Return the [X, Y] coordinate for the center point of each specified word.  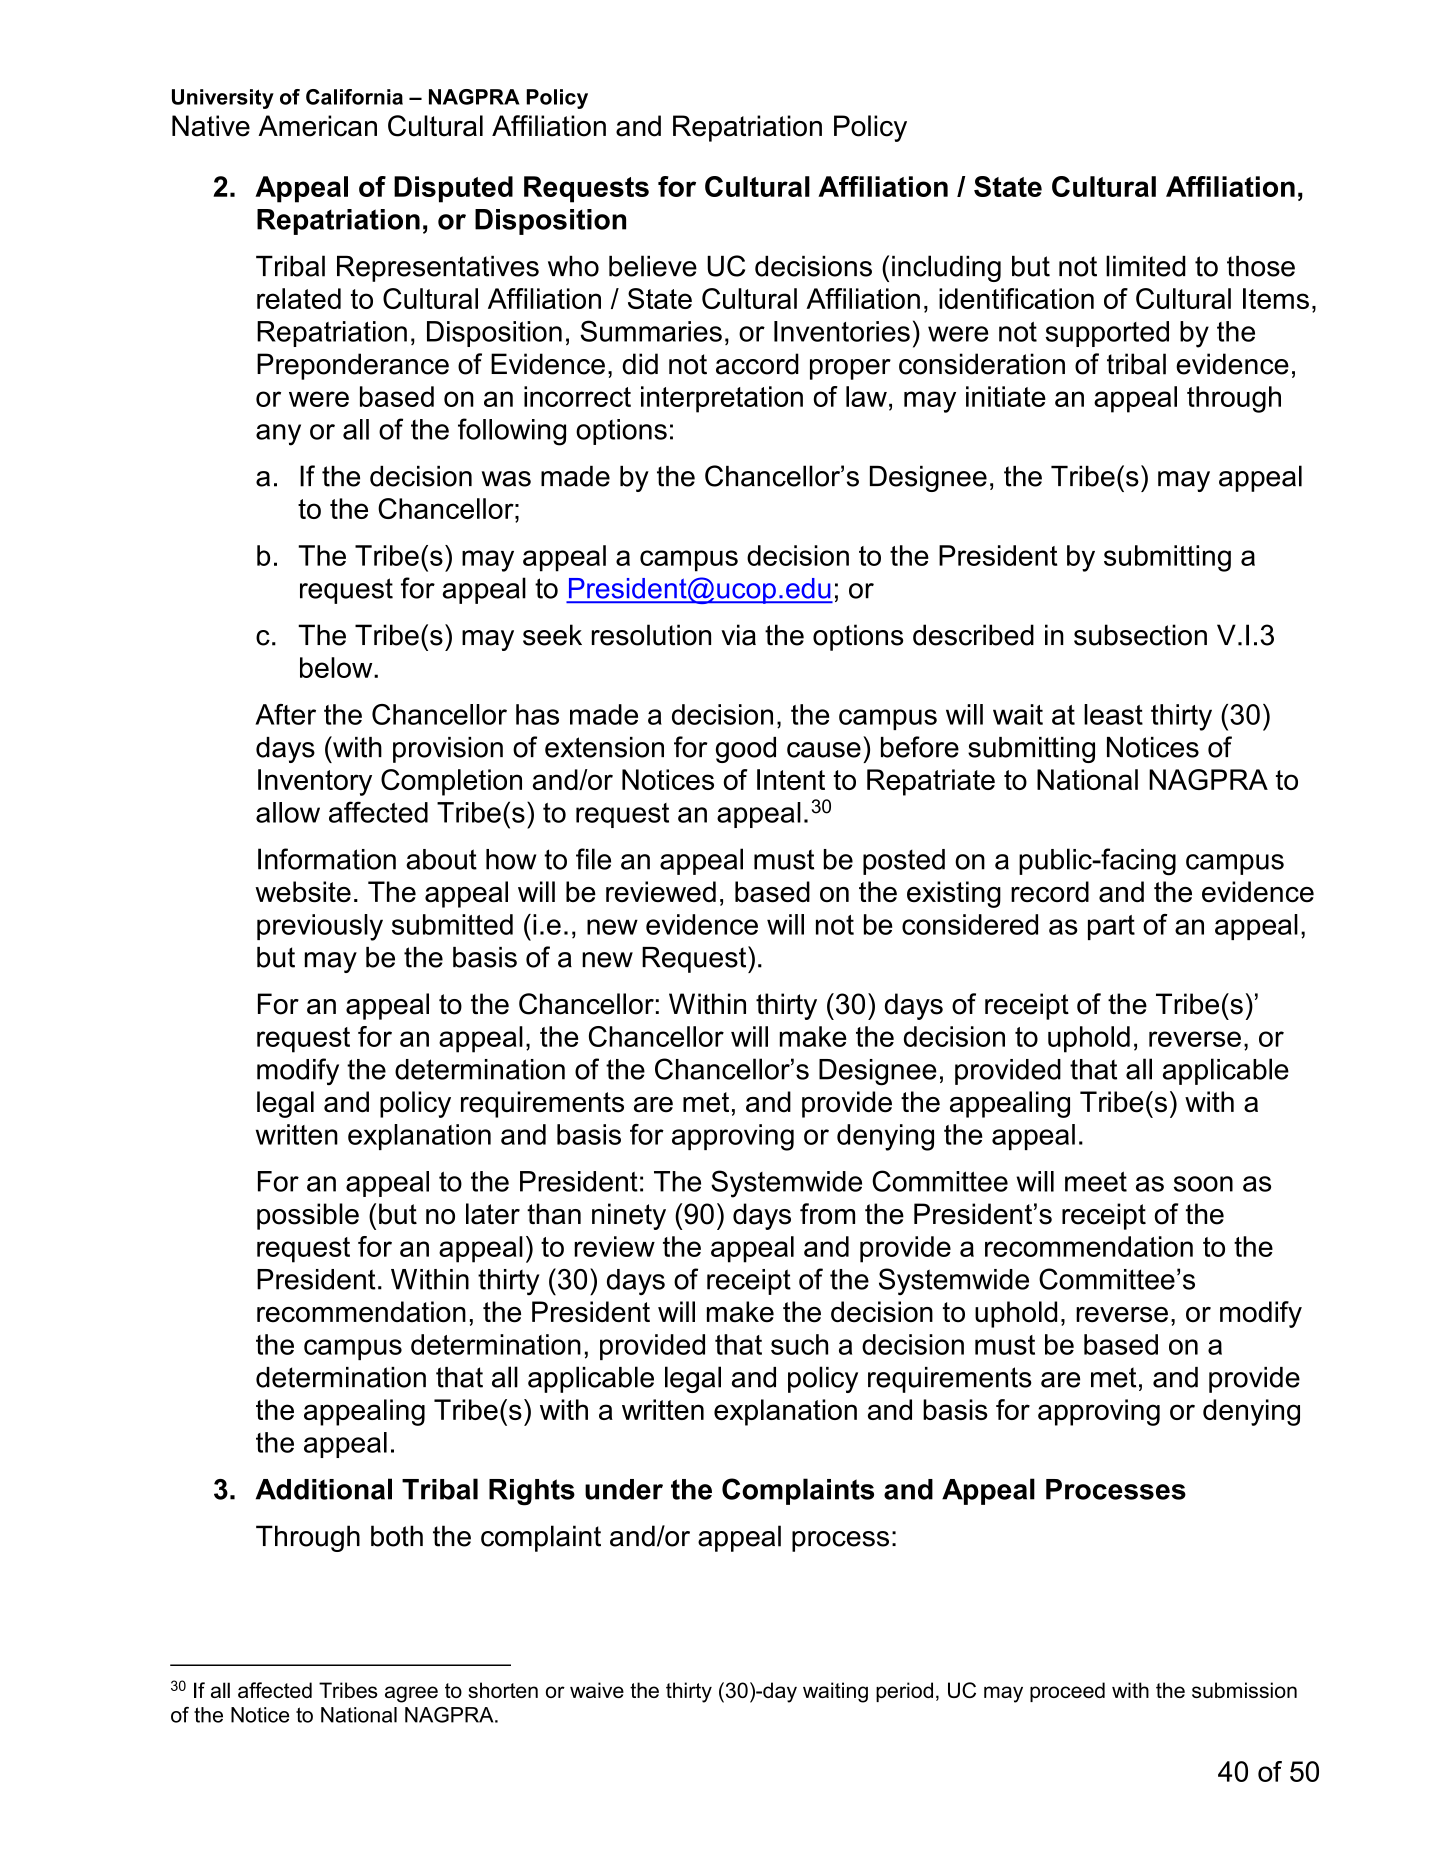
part [1111, 927]
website [303, 892]
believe [653, 266]
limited [1146, 266]
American [317, 126]
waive [597, 1690]
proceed [1067, 1692]
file [593, 859]
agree [411, 1694]
